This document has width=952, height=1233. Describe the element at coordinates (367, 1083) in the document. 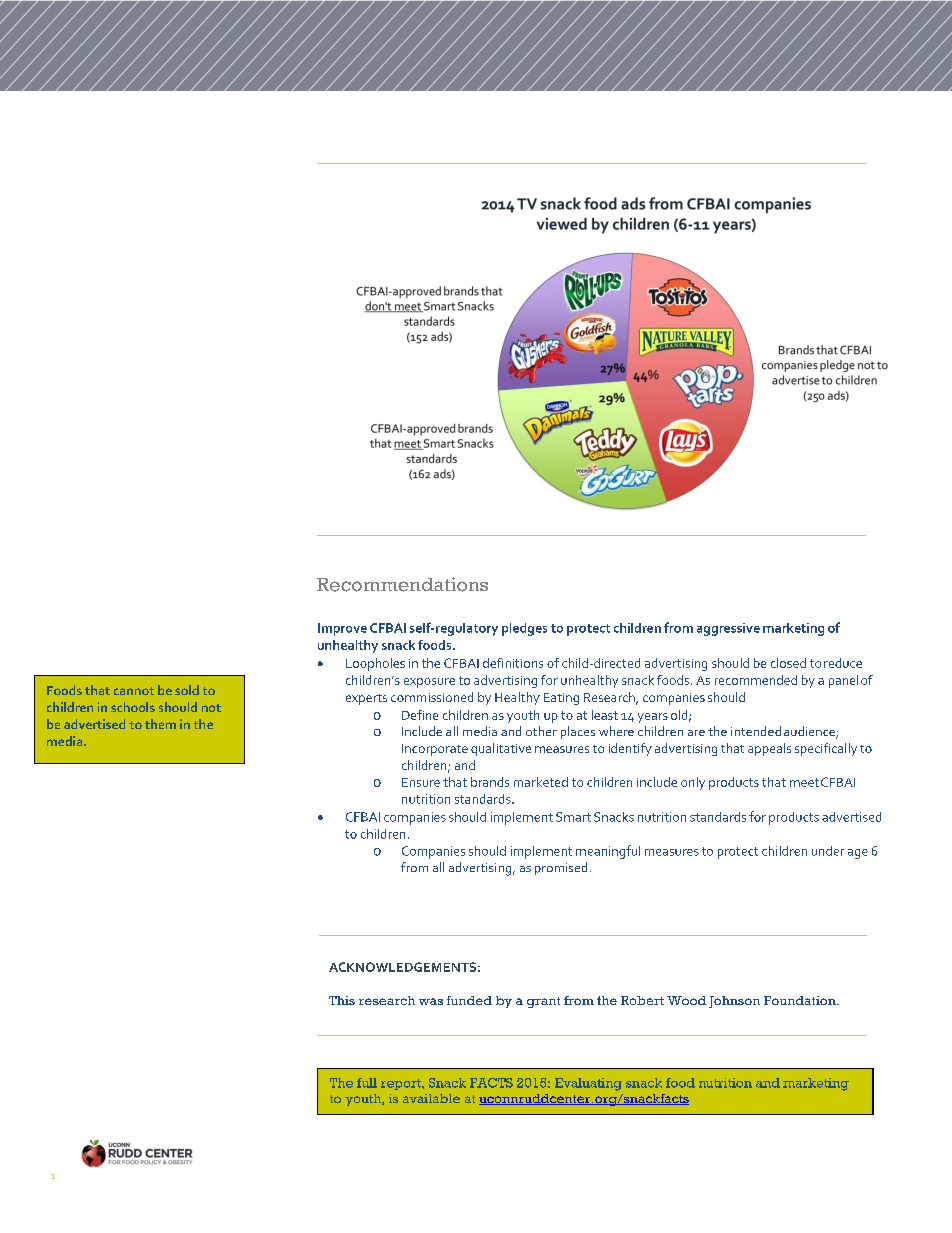

I see `full` at that location.
